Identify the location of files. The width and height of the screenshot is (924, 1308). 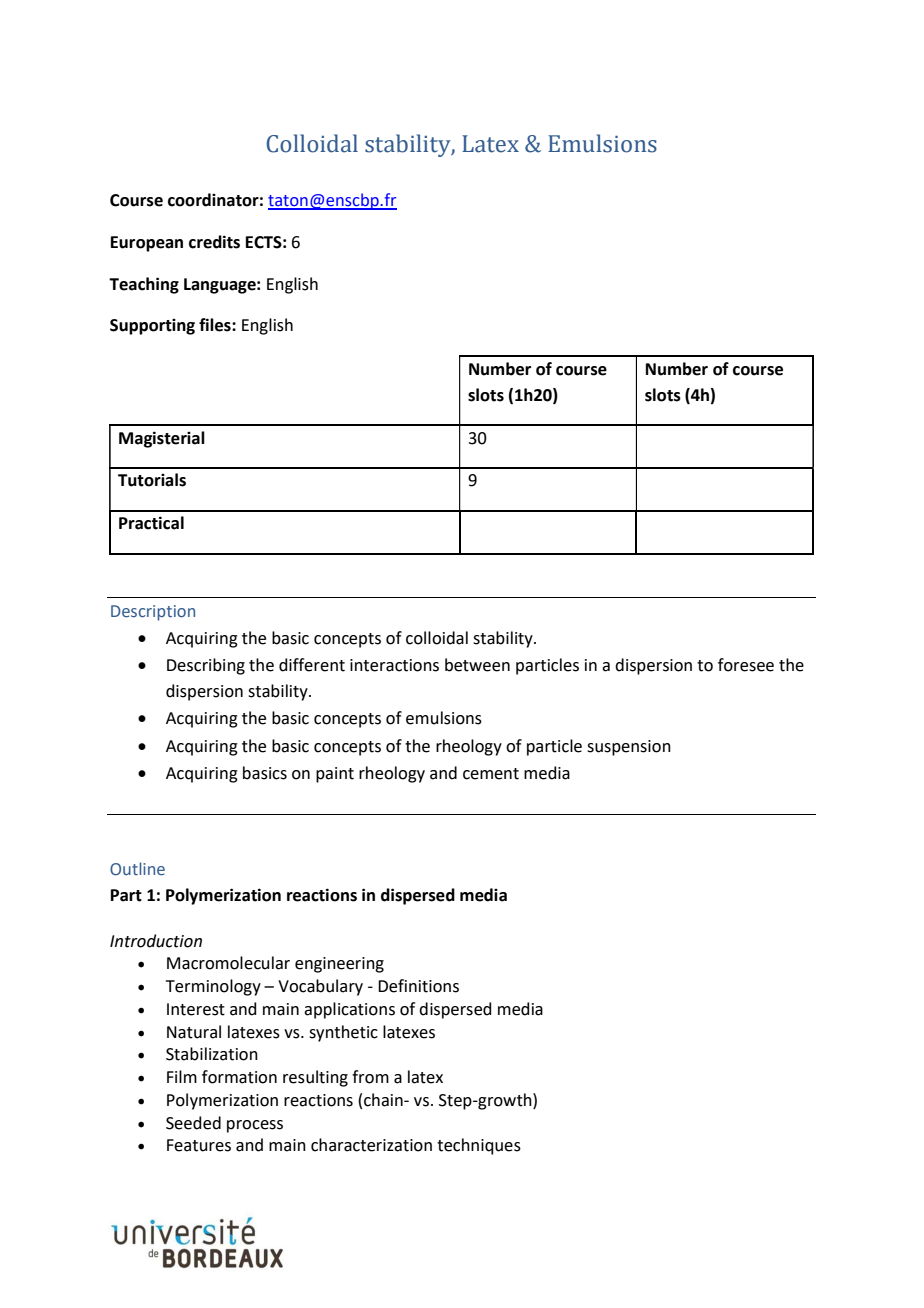
(216, 325).
